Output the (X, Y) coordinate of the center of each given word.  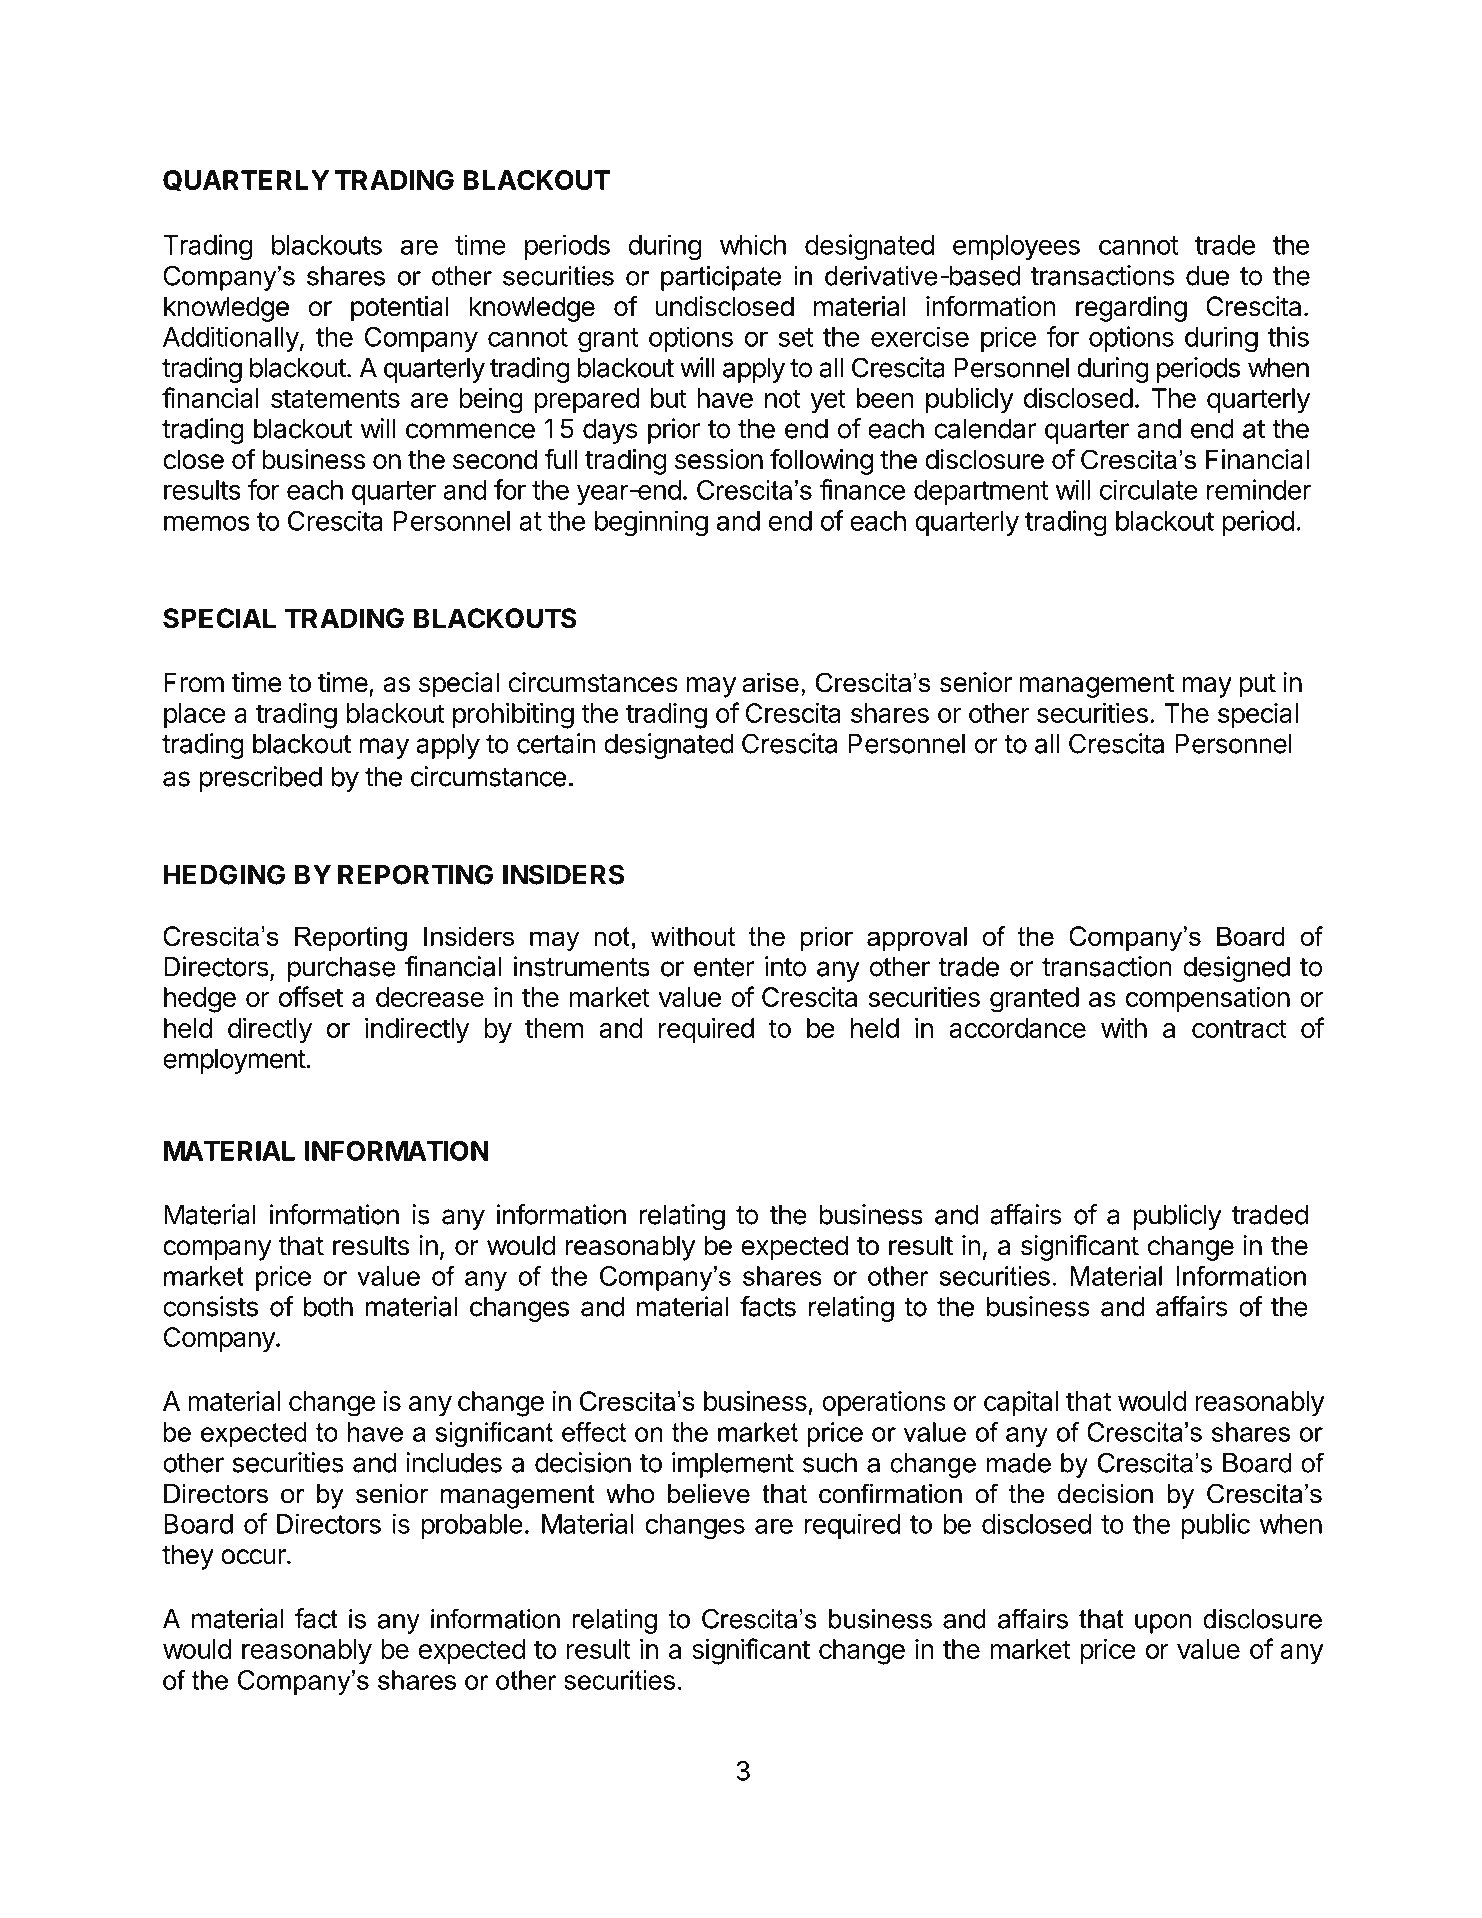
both (328, 1306)
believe (709, 1494)
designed (1236, 969)
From (194, 682)
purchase (342, 969)
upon (1163, 1624)
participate (721, 278)
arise (770, 683)
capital (1021, 1404)
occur (254, 1557)
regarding (1131, 309)
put (1258, 686)
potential (400, 309)
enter (724, 967)
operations (884, 1404)
